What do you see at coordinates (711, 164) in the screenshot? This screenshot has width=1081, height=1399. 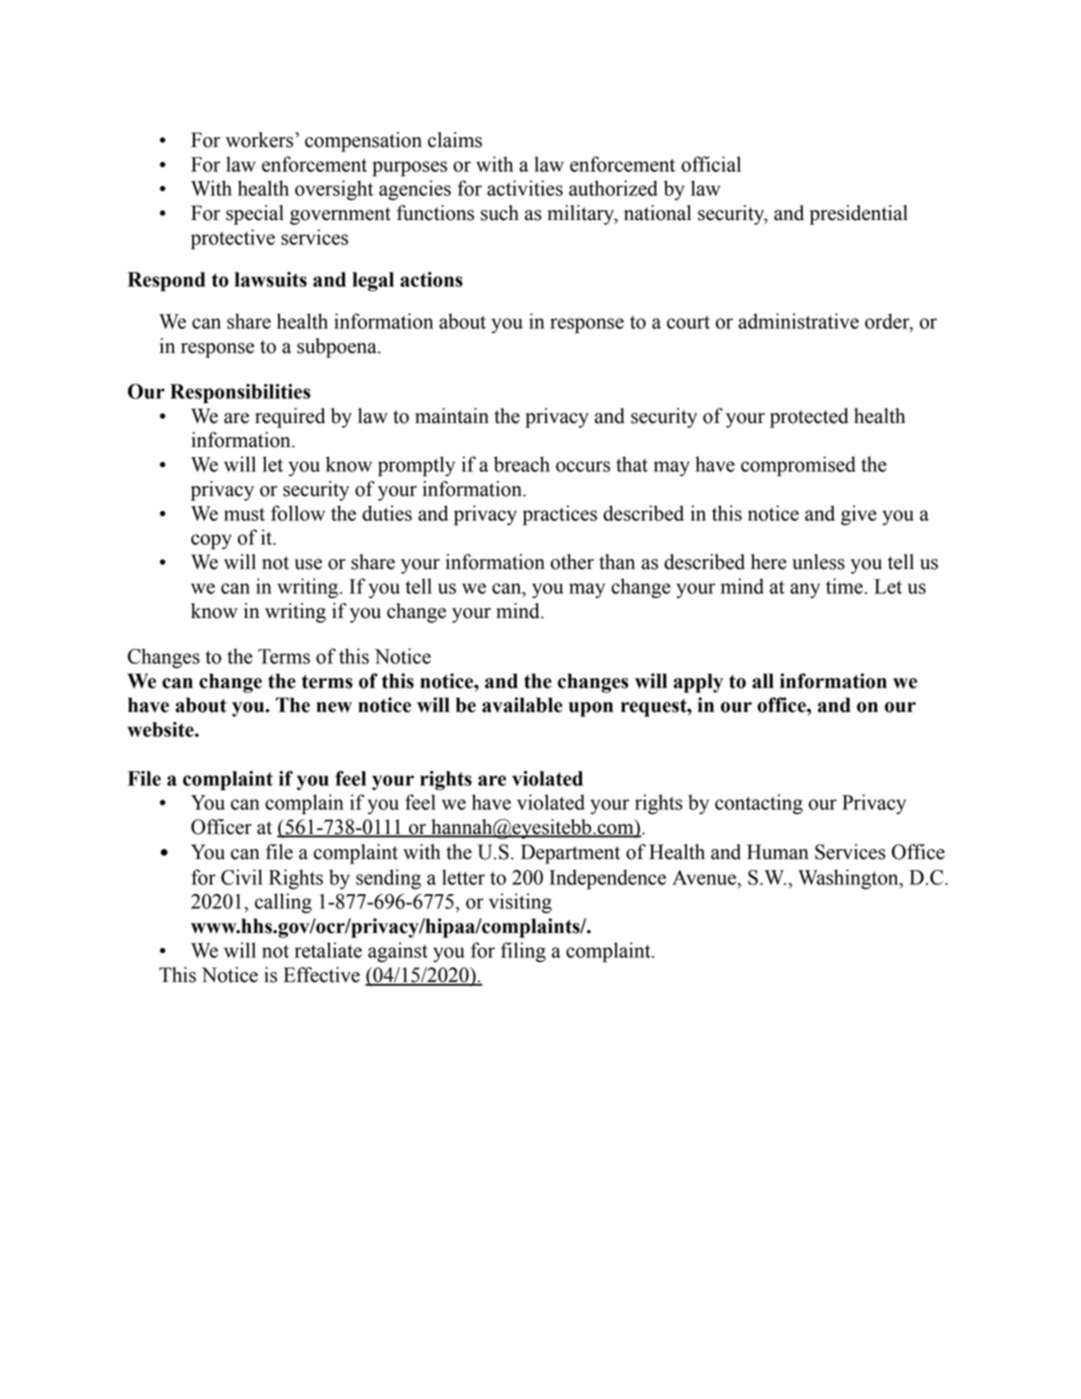 I see `official` at bounding box center [711, 164].
